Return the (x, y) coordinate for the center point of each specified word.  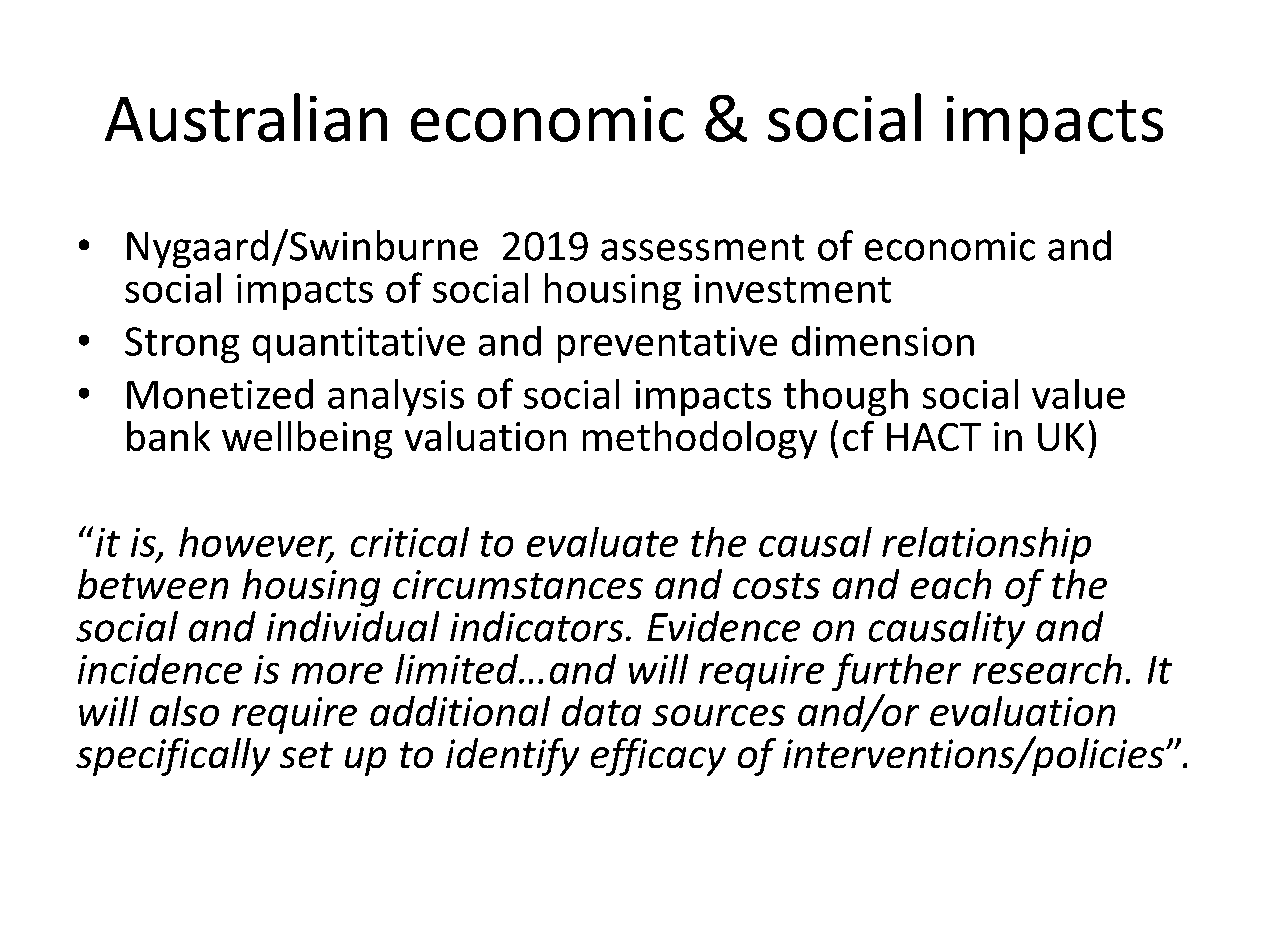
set (306, 755)
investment (793, 288)
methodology (700, 440)
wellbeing (307, 440)
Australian (246, 117)
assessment (702, 247)
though (846, 397)
